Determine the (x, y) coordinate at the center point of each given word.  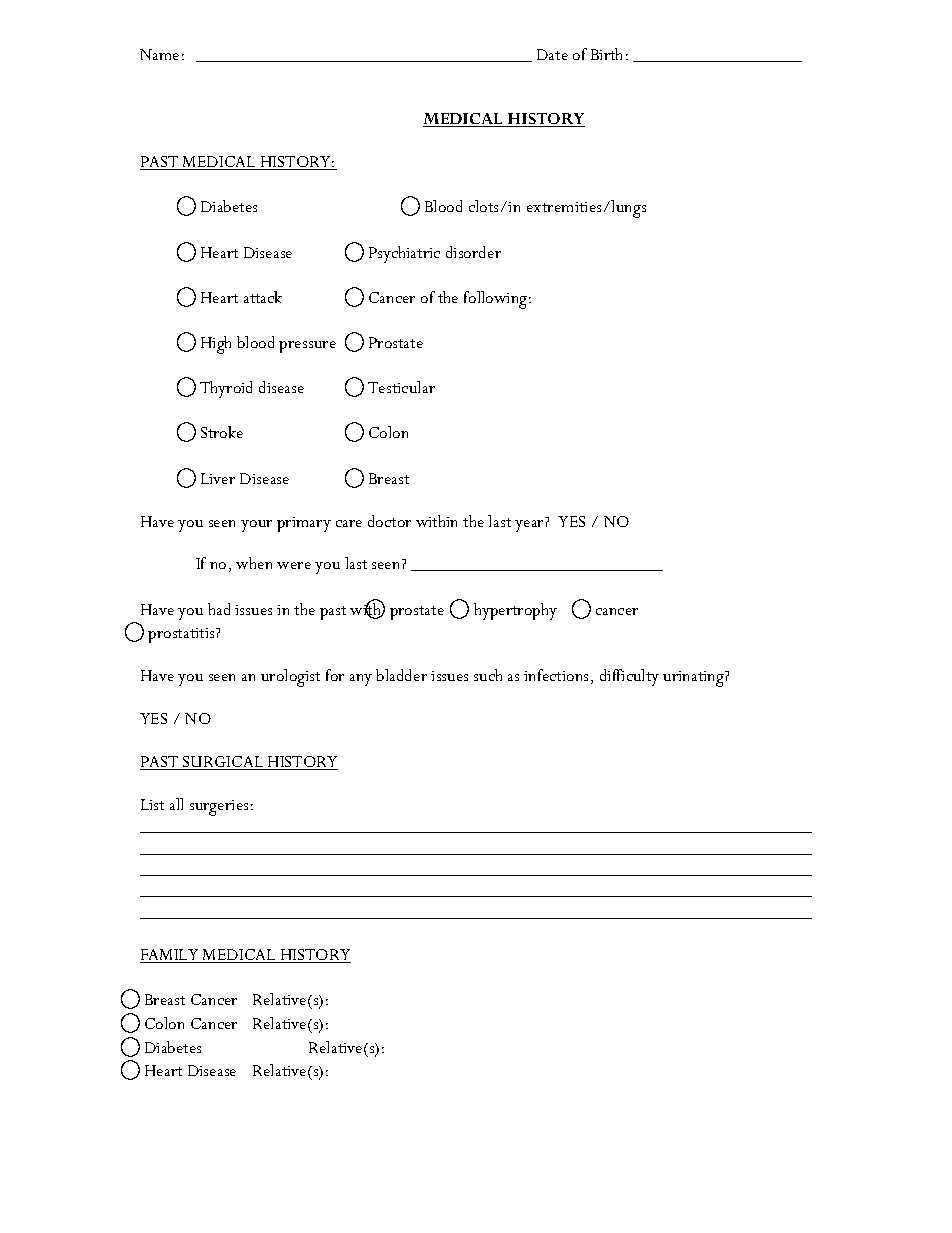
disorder (473, 252)
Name (159, 54)
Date (552, 54)
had (219, 609)
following (497, 300)
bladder (401, 675)
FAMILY (170, 956)
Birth (606, 54)
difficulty (629, 677)
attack (263, 297)
